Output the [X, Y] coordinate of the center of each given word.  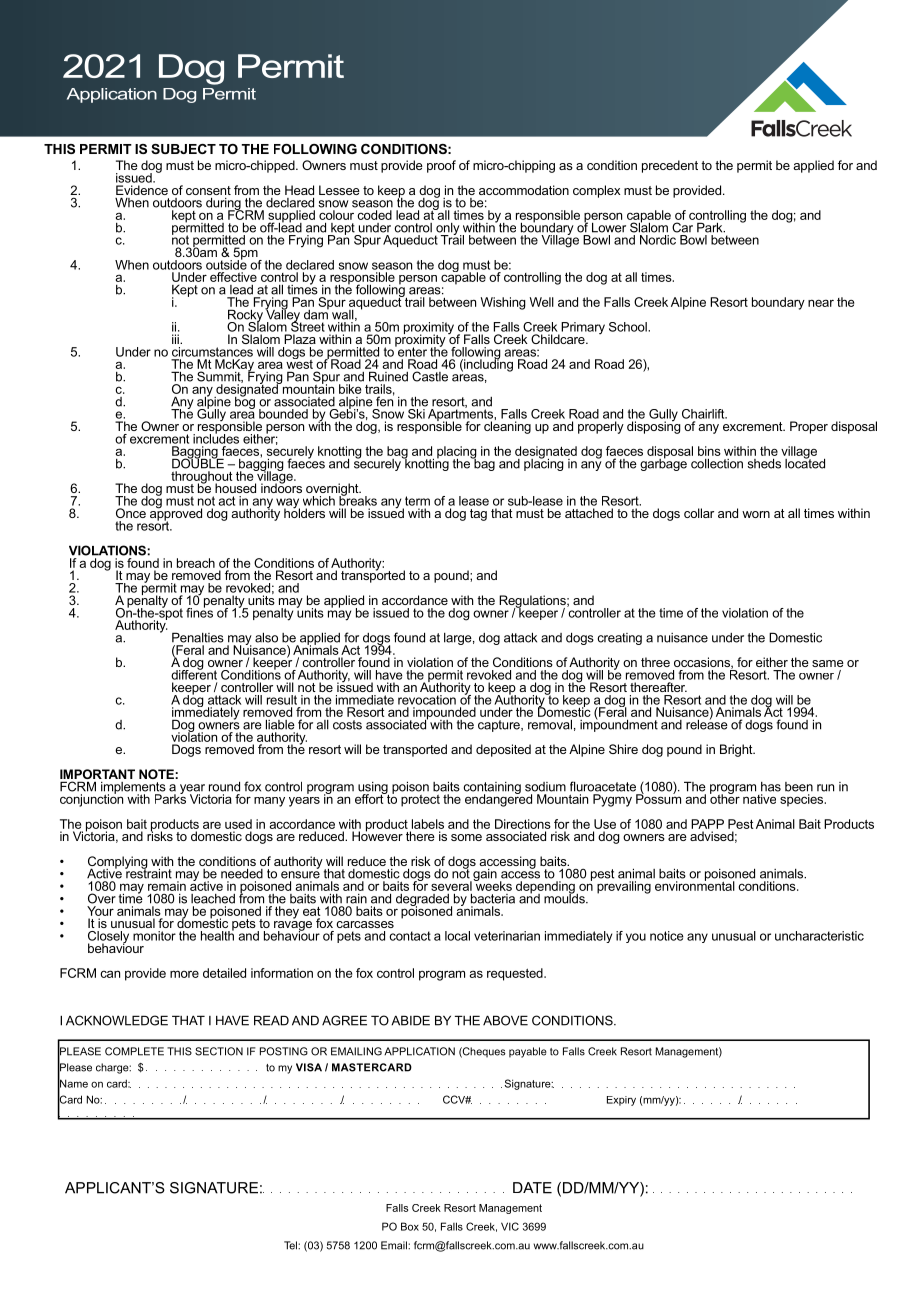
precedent [670, 166]
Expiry [621, 1101]
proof [441, 166]
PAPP [707, 824]
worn [756, 514]
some [466, 837]
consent [208, 190]
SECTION [219, 1051]
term [417, 501]
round [224, 786]
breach [196, 563]
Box [410, 1226]
